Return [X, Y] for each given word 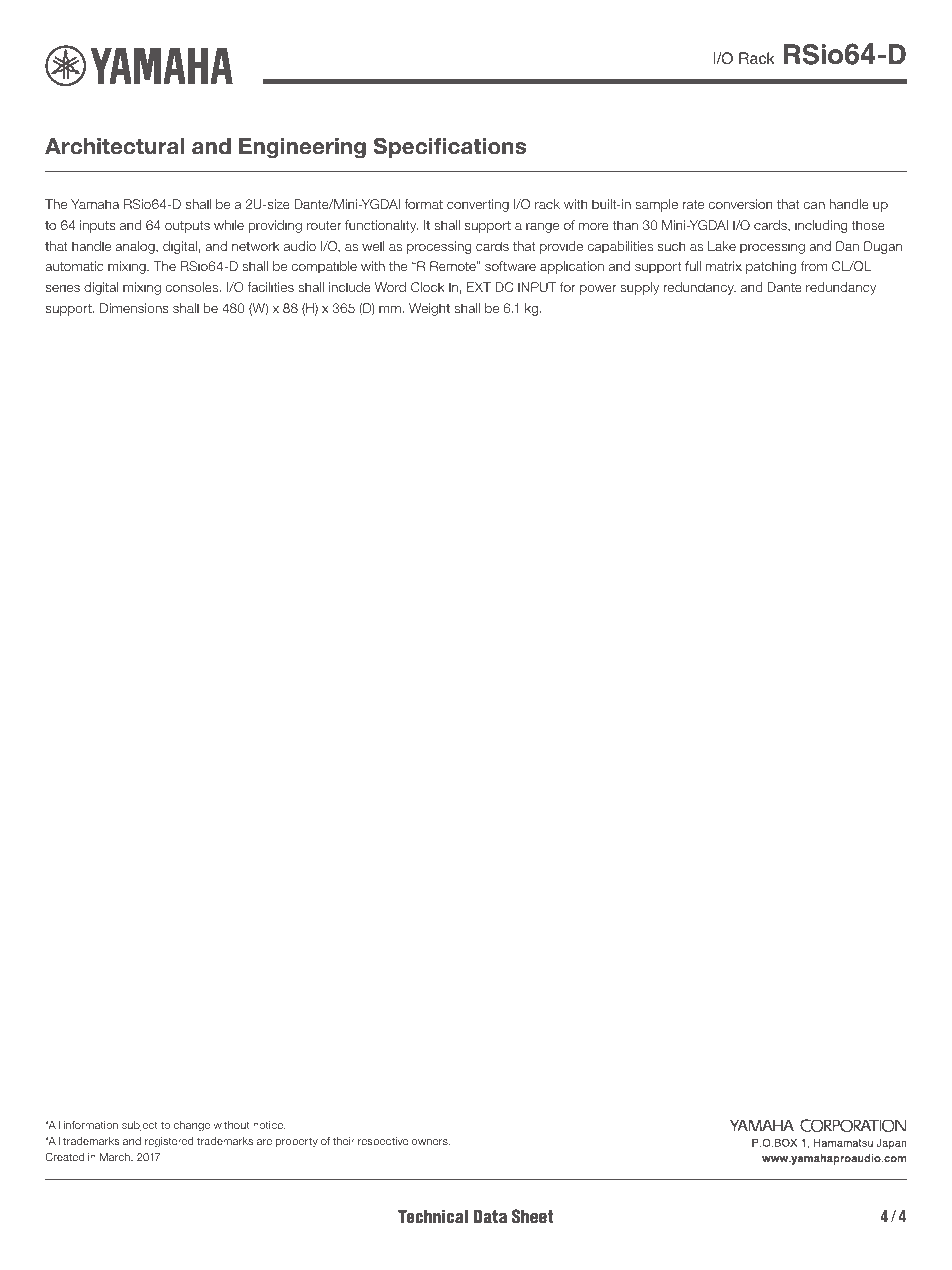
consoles [193, 287]
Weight [429, 309]
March [116, 1157]
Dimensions [134, 308]
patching [771, 267]
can [814, 205]
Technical [433, 1217]
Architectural [114, 146]
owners [431, 1142]
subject [140, 1126]
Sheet [532, 1216]
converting [478, 205]
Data [490, 1217]
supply [639, 288]
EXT [479, 287]
